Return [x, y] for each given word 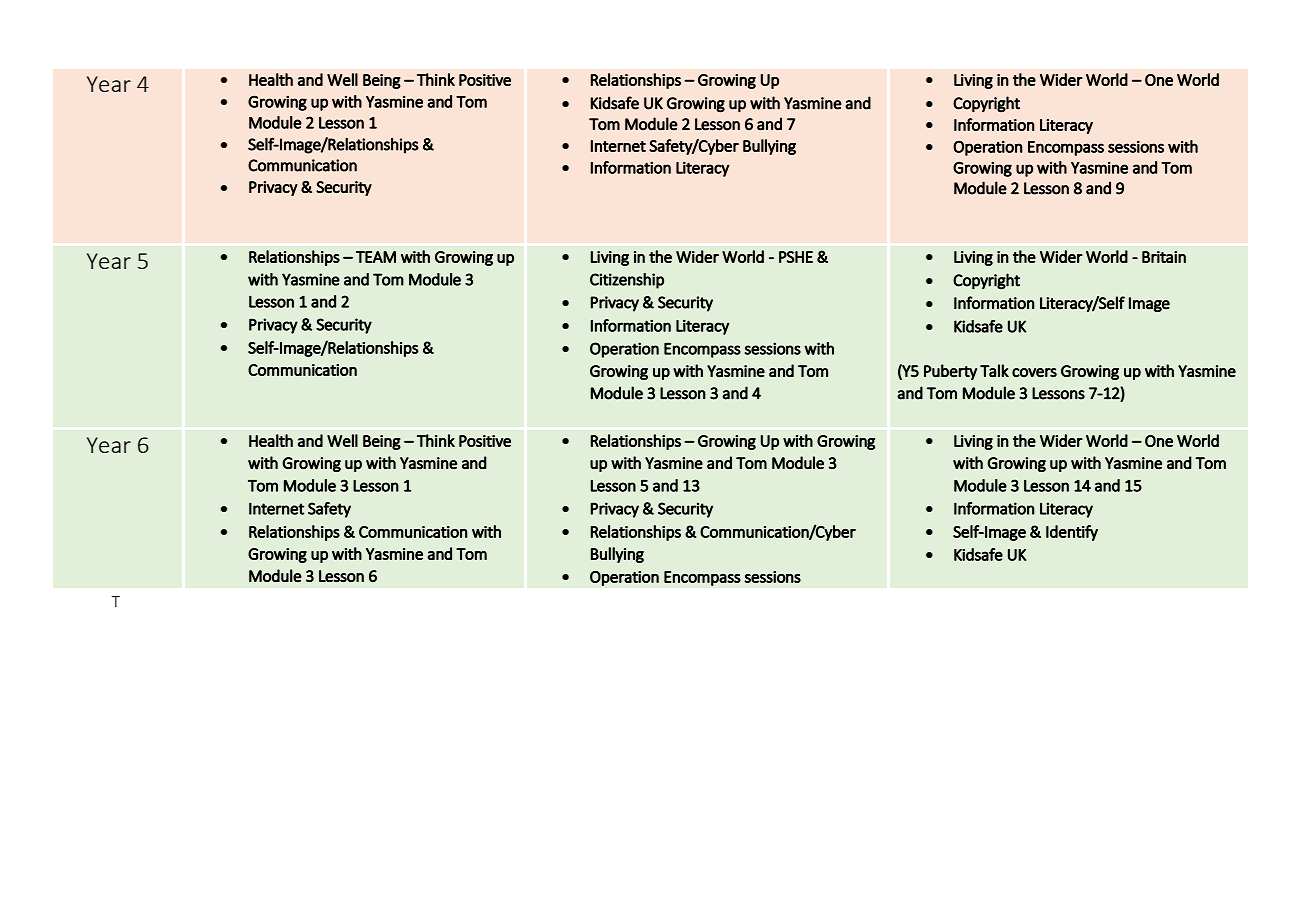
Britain [1164, 257]
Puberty [950, 372]
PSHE [796, 257]
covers [1034, 373]
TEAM [376, 257]
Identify [1072, 533]
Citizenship [627, 281]
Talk [994, 370]
